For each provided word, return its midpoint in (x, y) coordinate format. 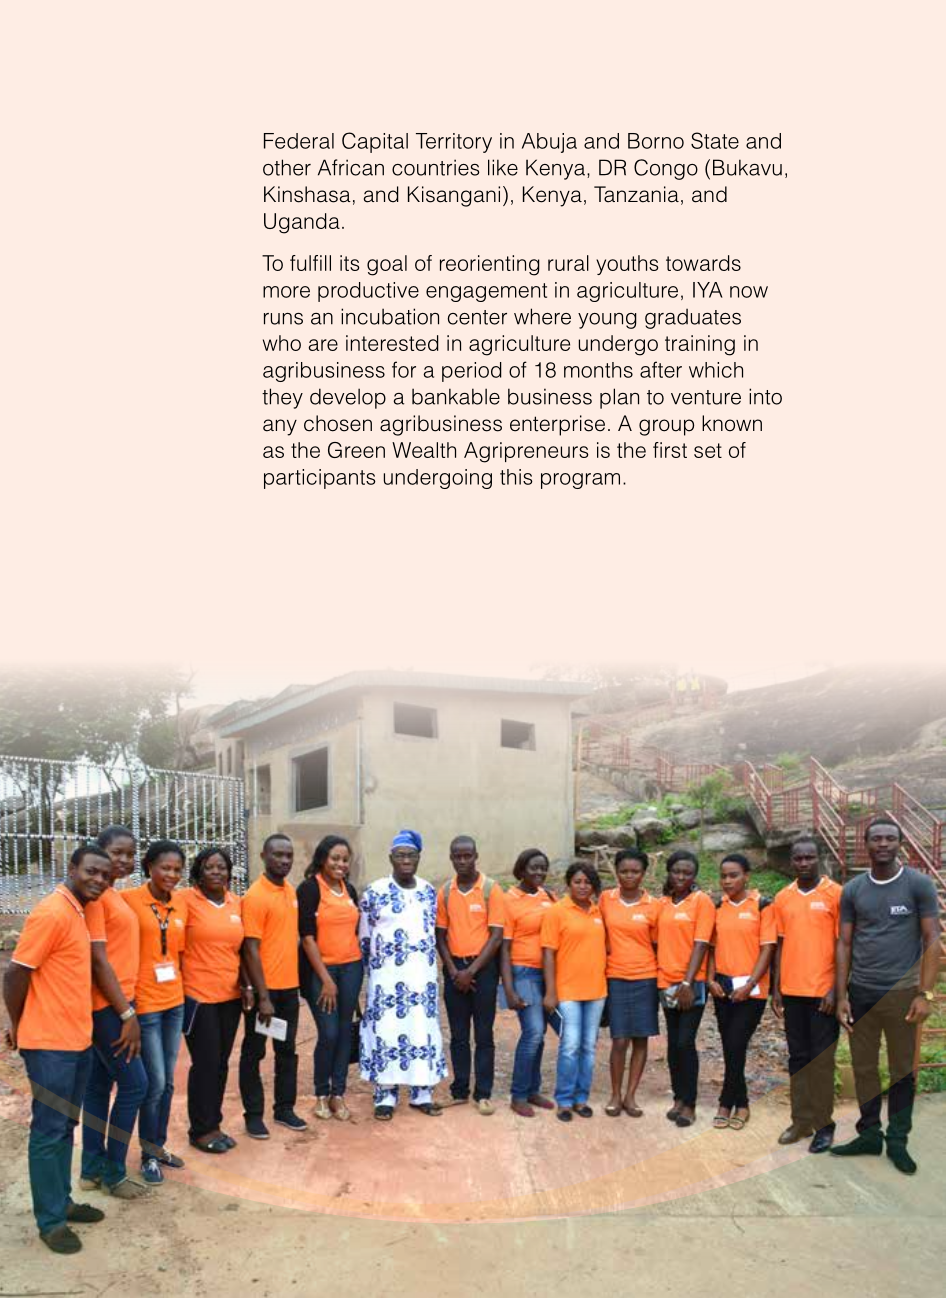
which (716, 370)
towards (703, 263)
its (349, 263)
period (472, 372)
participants (320, 479)
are (323, 345)
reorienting (490, 265)
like (503, 167)
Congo (666, 169)
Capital (375, 142)
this (516, 477)
